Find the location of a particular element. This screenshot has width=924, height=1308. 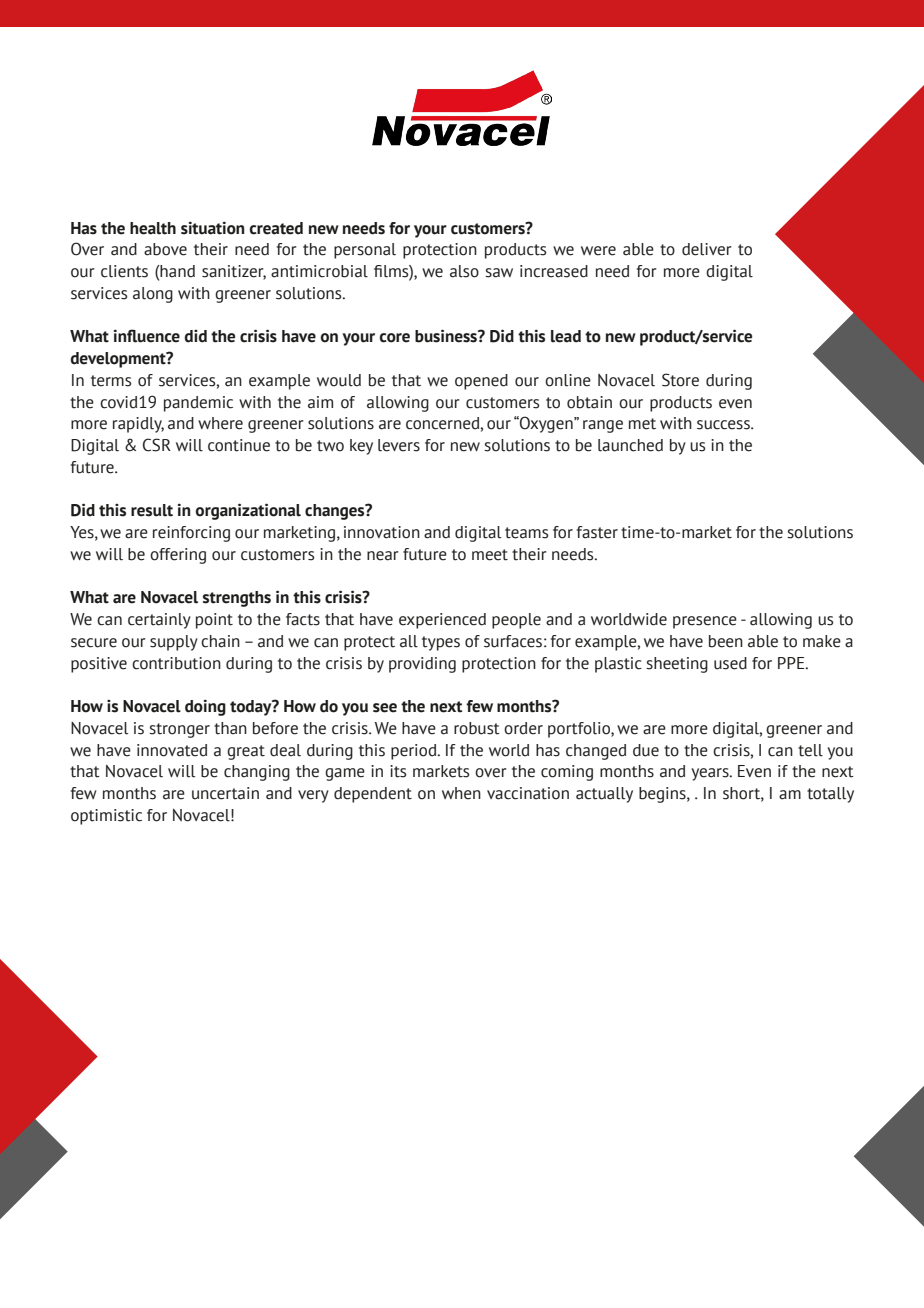

reinforcing is located at coordinates (191, 534).
